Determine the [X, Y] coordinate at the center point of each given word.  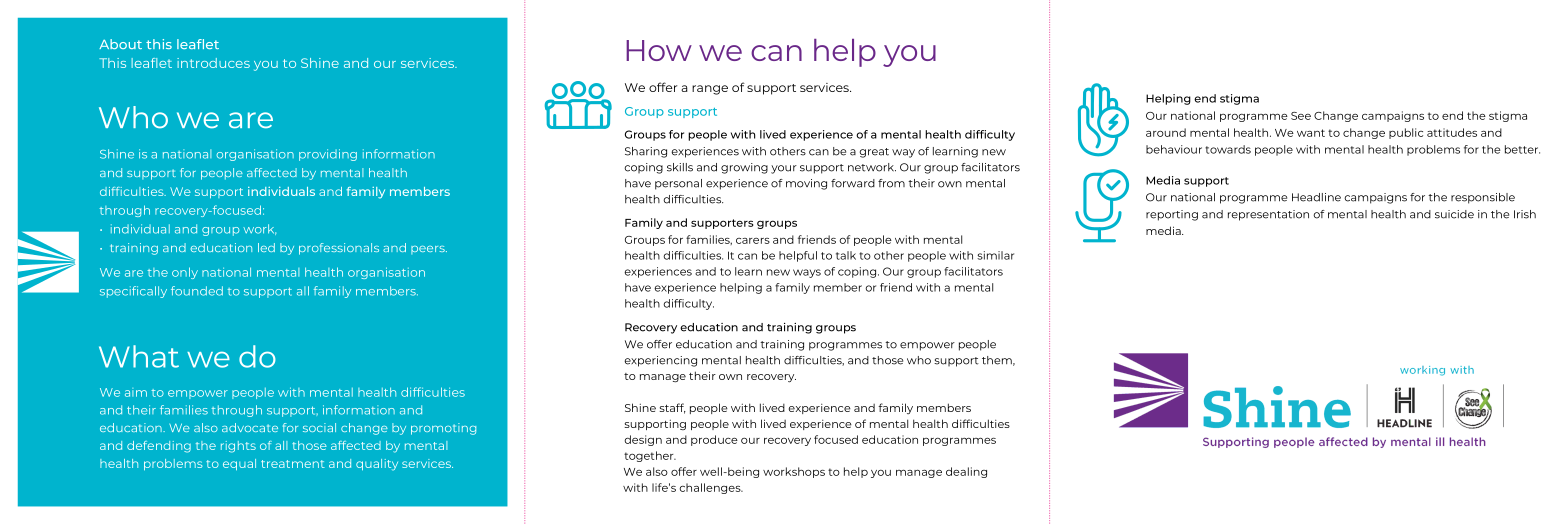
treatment [293, 464]
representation [1268, 215]
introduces [213, 63]
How [659, 50]
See [1301, 116]
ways [807, 273]
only [185, 273]
